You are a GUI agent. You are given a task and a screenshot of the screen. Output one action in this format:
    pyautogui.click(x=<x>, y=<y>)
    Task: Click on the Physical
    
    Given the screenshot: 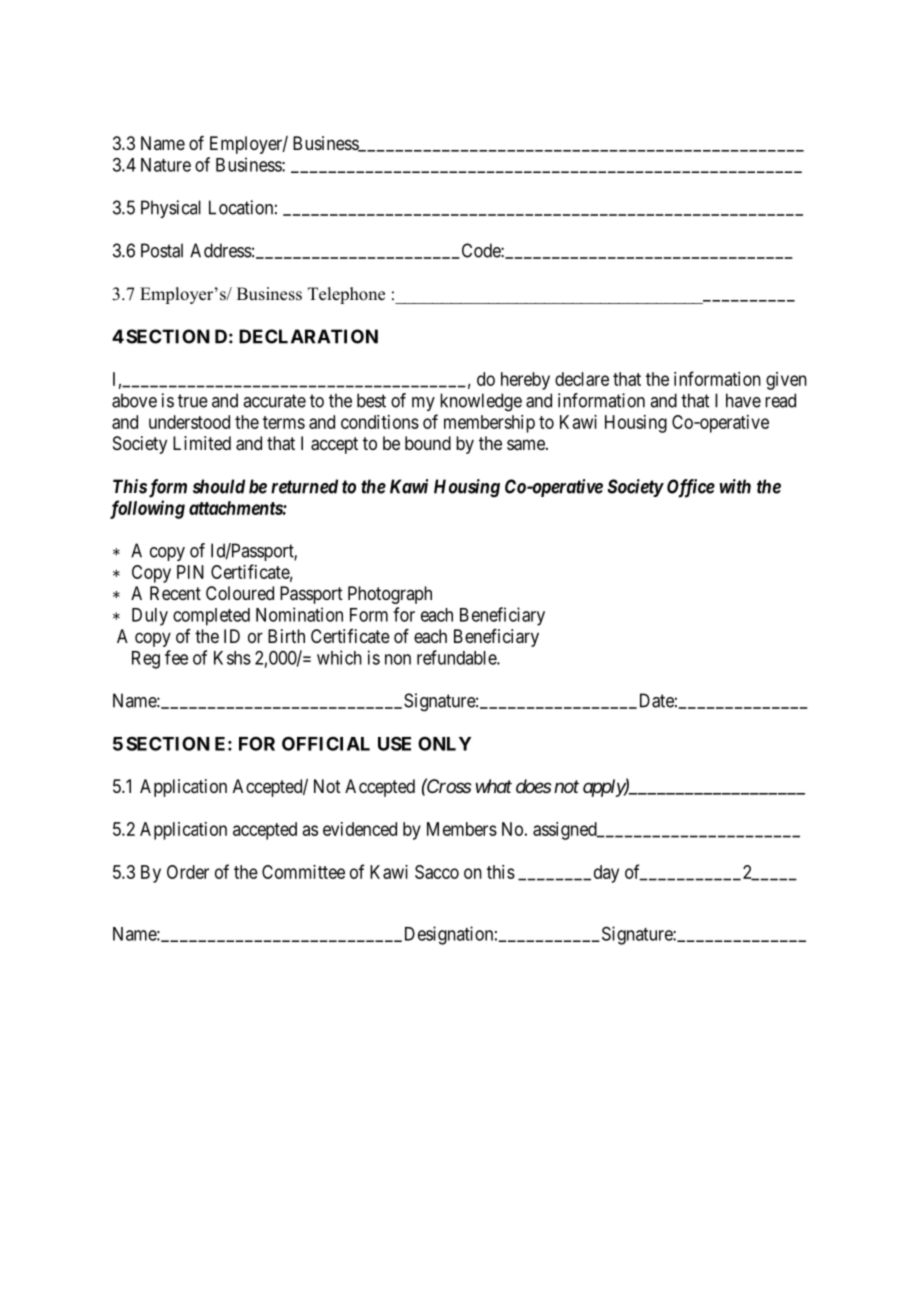 What is the action you would take?
    pyautogui.click(x=171, y=209)
